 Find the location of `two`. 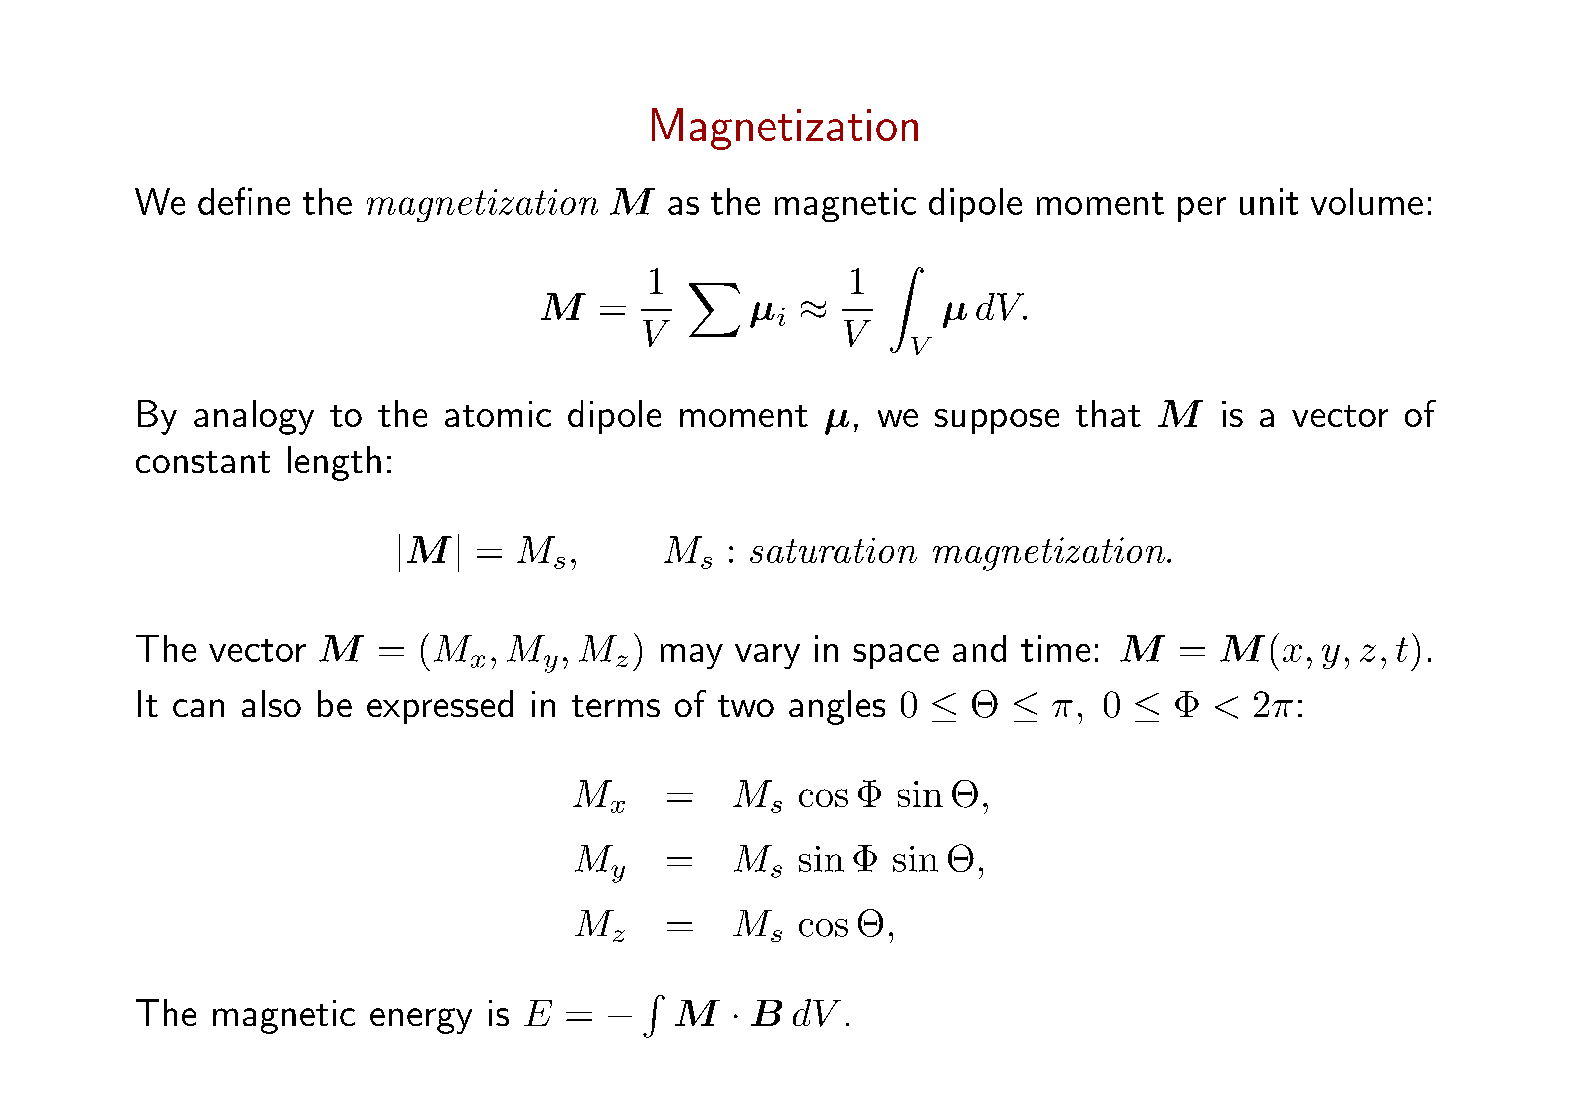

two is located at coordinates (746, 706).
